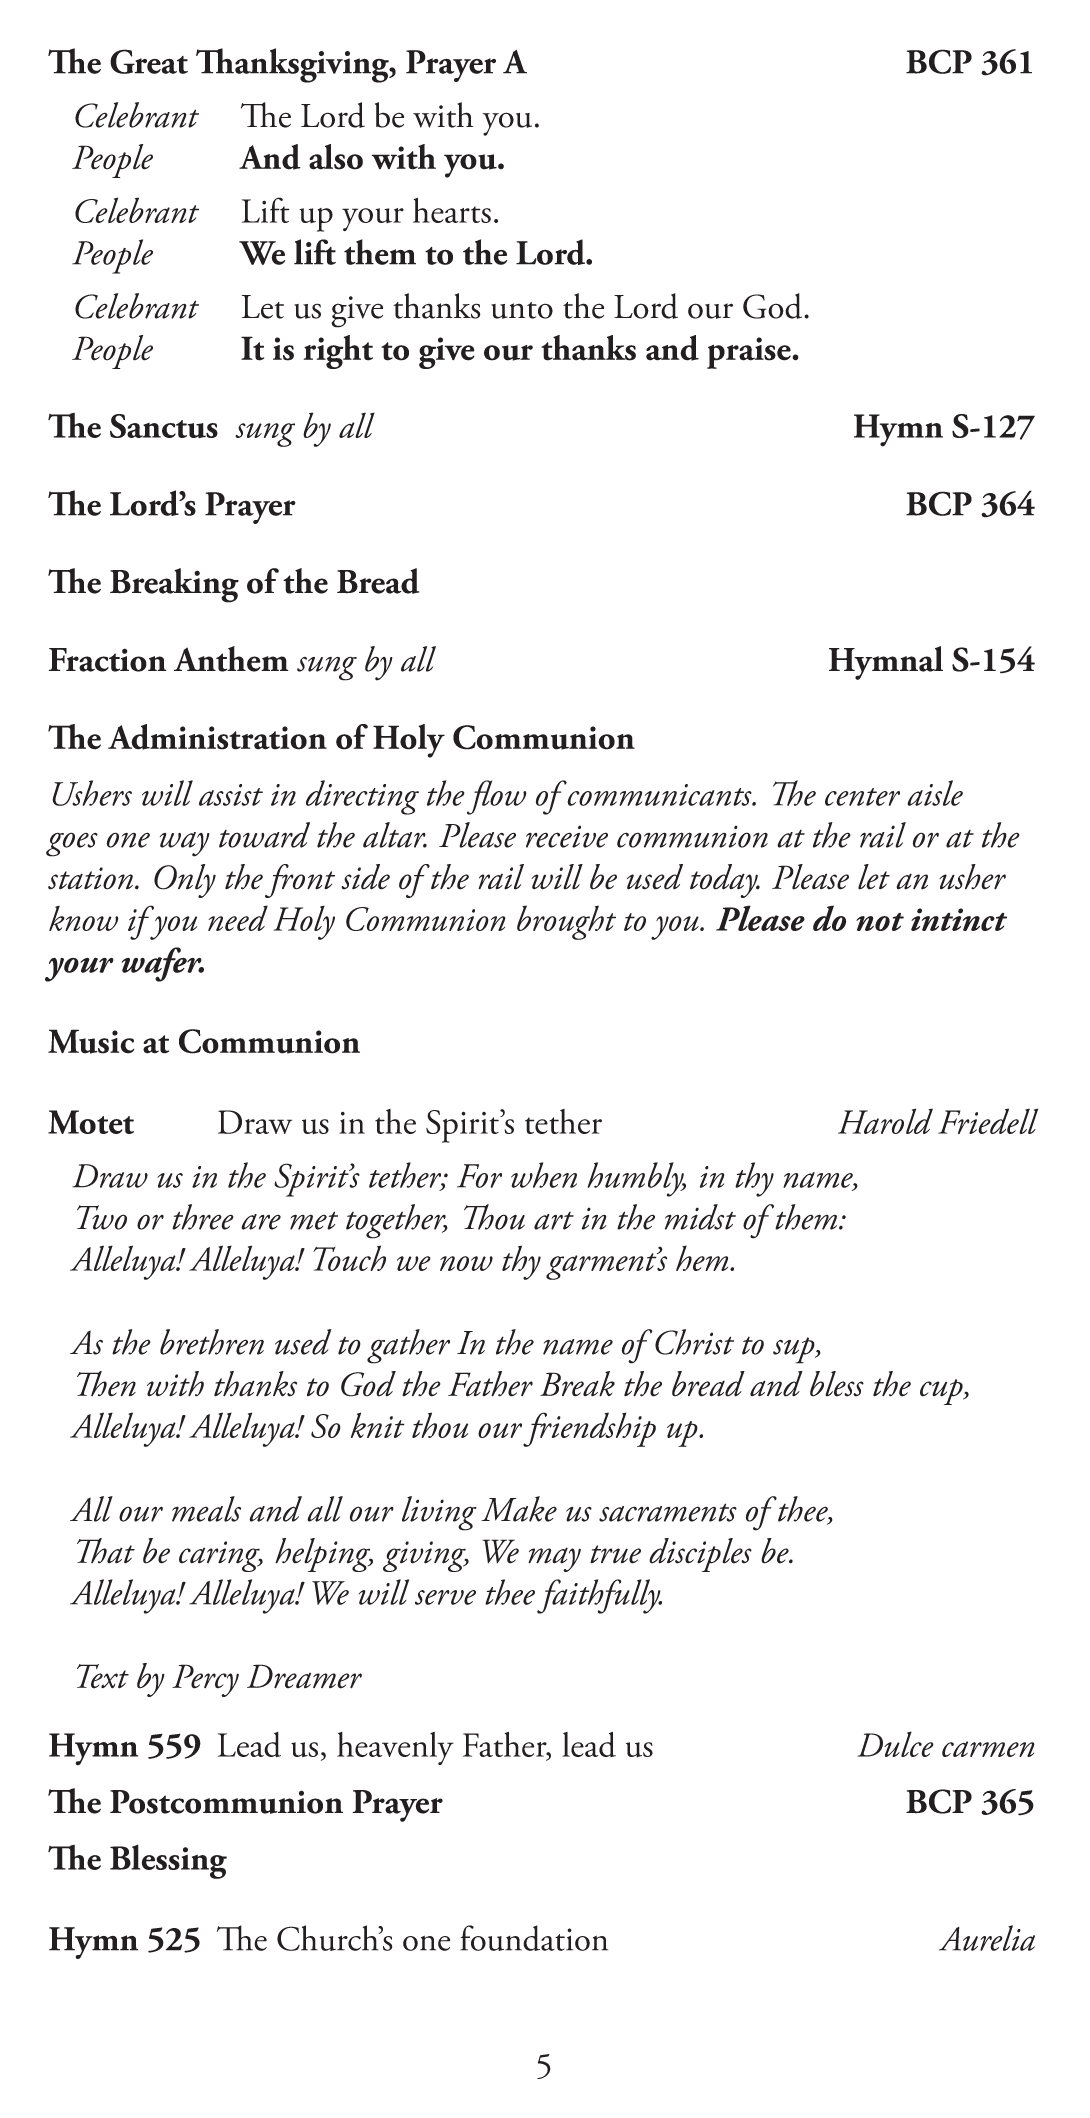 The image size is (1090, 2118). Describe the element at coordinates (149, 61) in the screenshot. I see `Great` at that location.
